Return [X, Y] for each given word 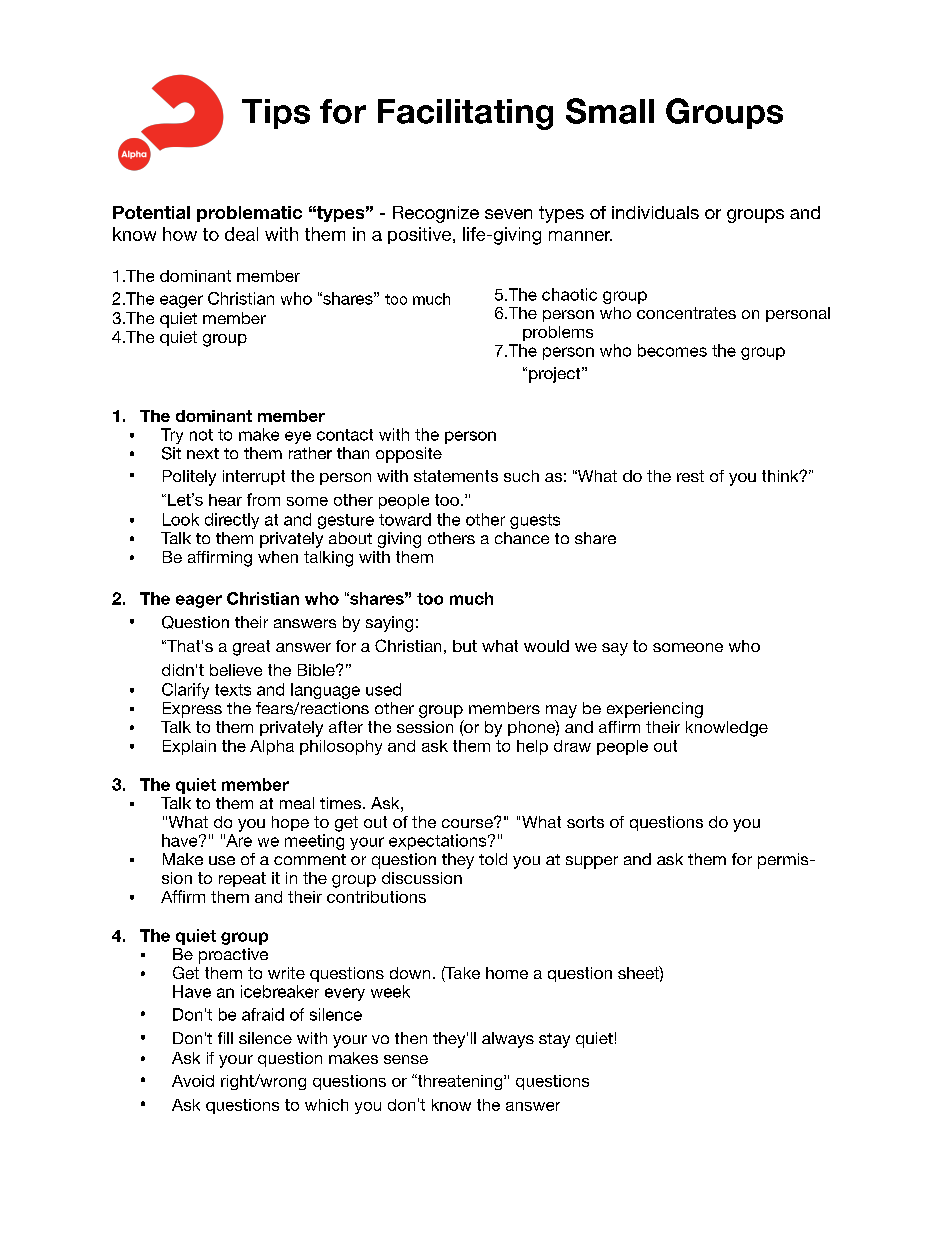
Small [610, 111]
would [546, 646]
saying [389, 624]
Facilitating [465, 114]
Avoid [193, 1081]
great [251, 648]
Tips [276, 114]
